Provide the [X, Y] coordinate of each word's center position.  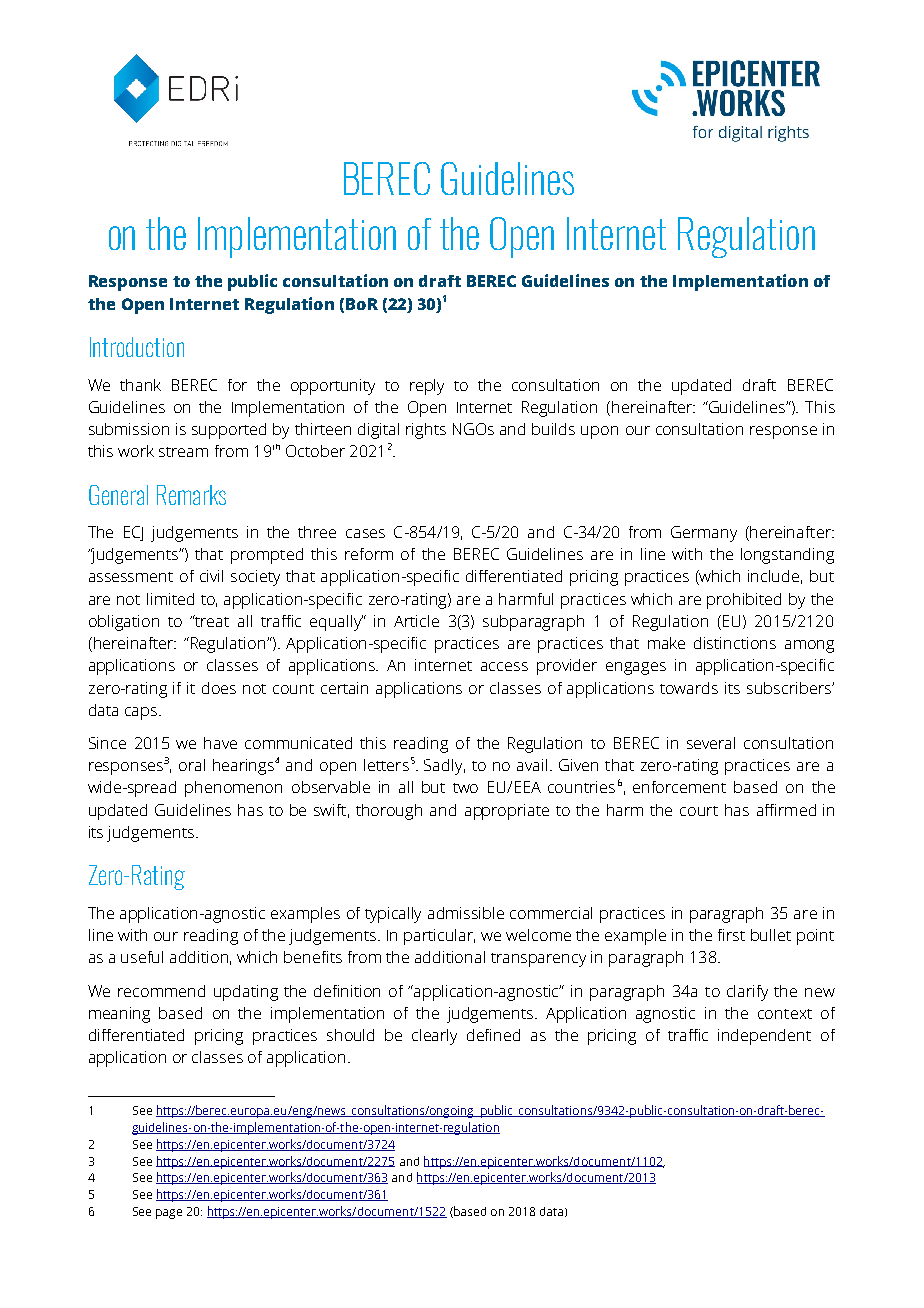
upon [599, 432]
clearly [434, 1037]
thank [140, 385]
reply [427, 387]
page [169, 1214]
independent [764, 1037]
